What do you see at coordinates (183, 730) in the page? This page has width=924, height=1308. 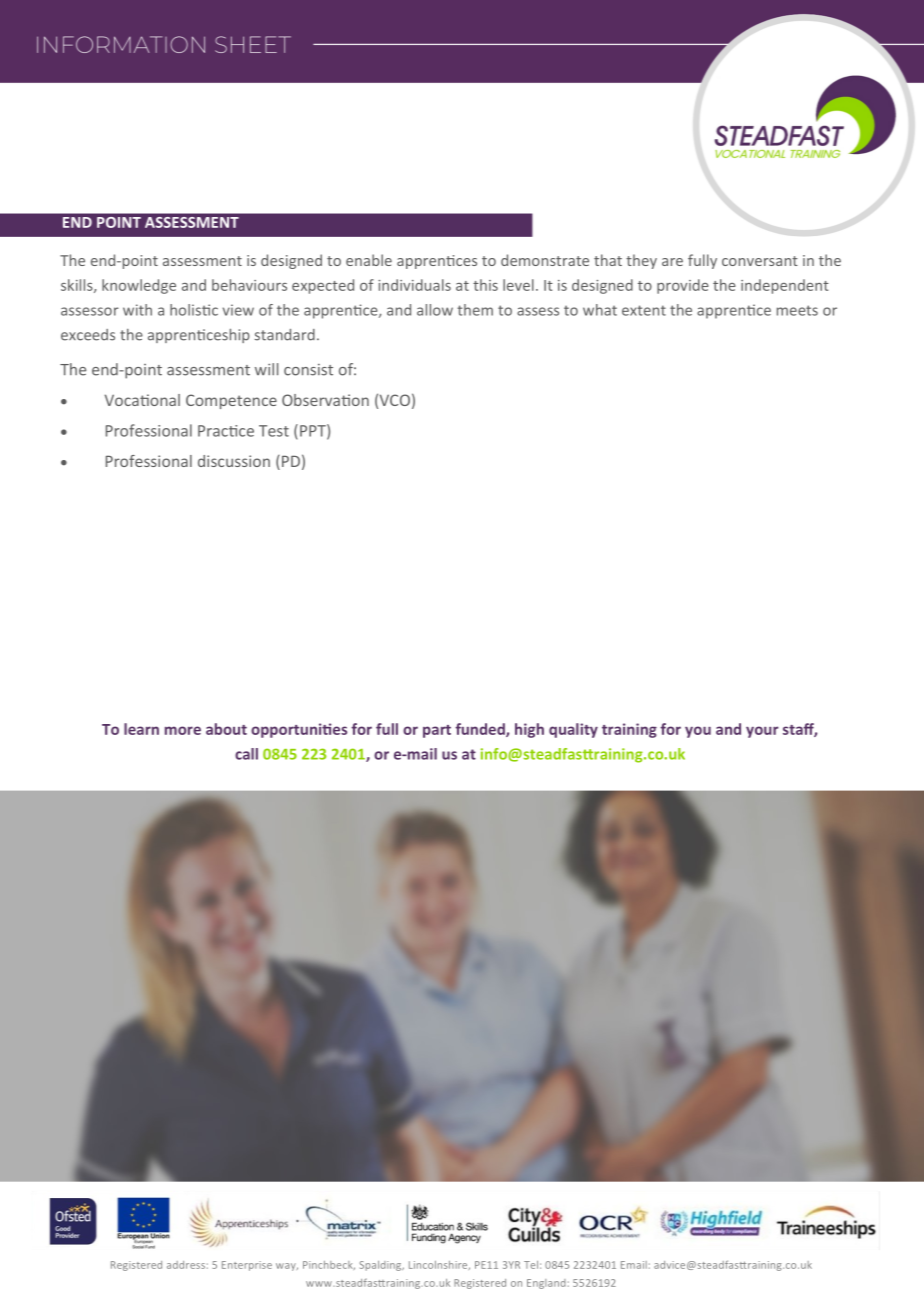 I see `more` at bounding box center [183, 730].
